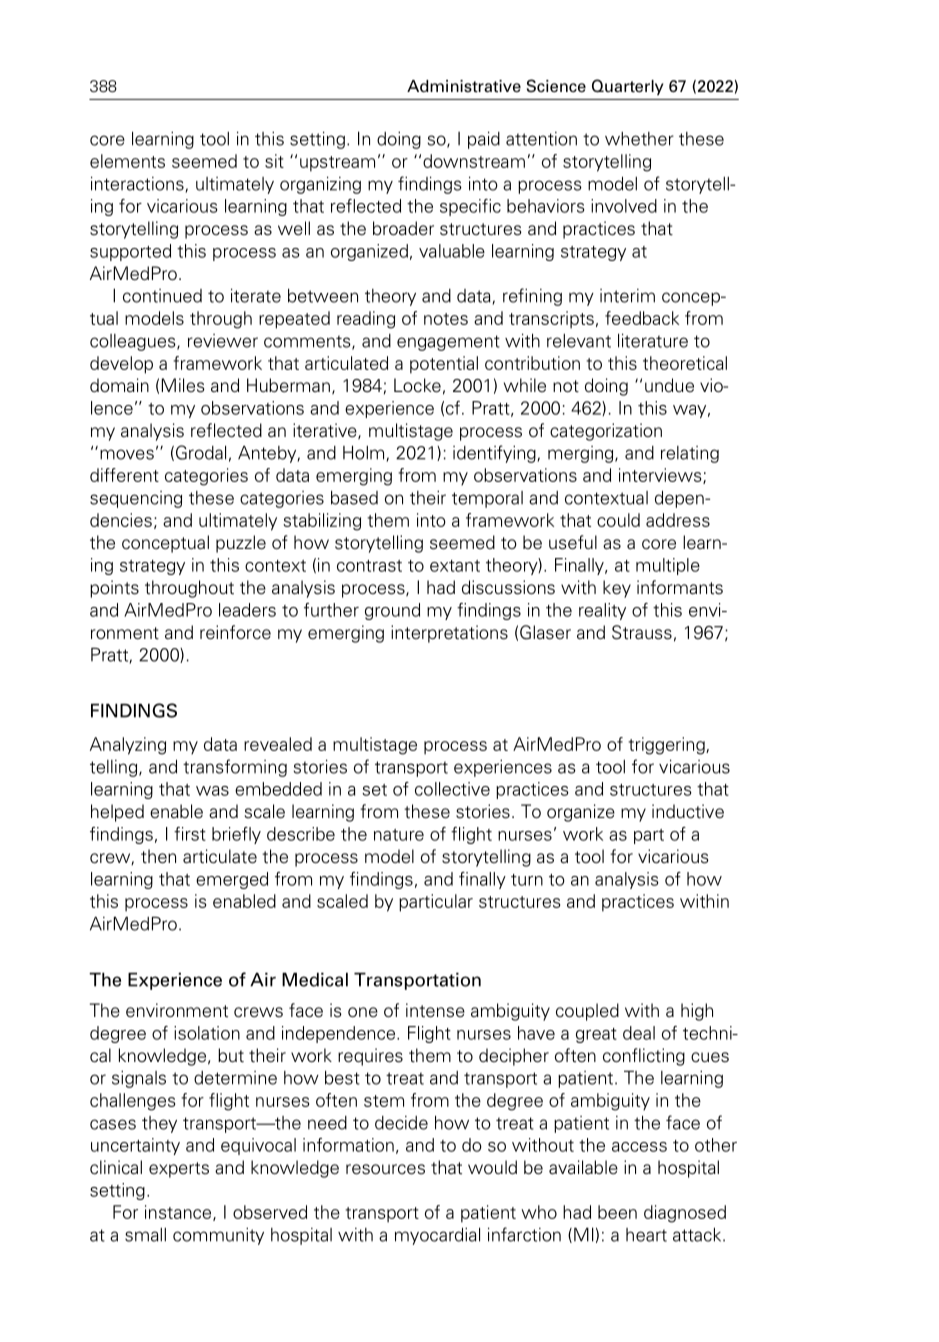 Image resolution: width=939 pixels, height=1342 pixels. Describe the element at coordinates (449, 634) in the page. I see `interpretations` at that location.
